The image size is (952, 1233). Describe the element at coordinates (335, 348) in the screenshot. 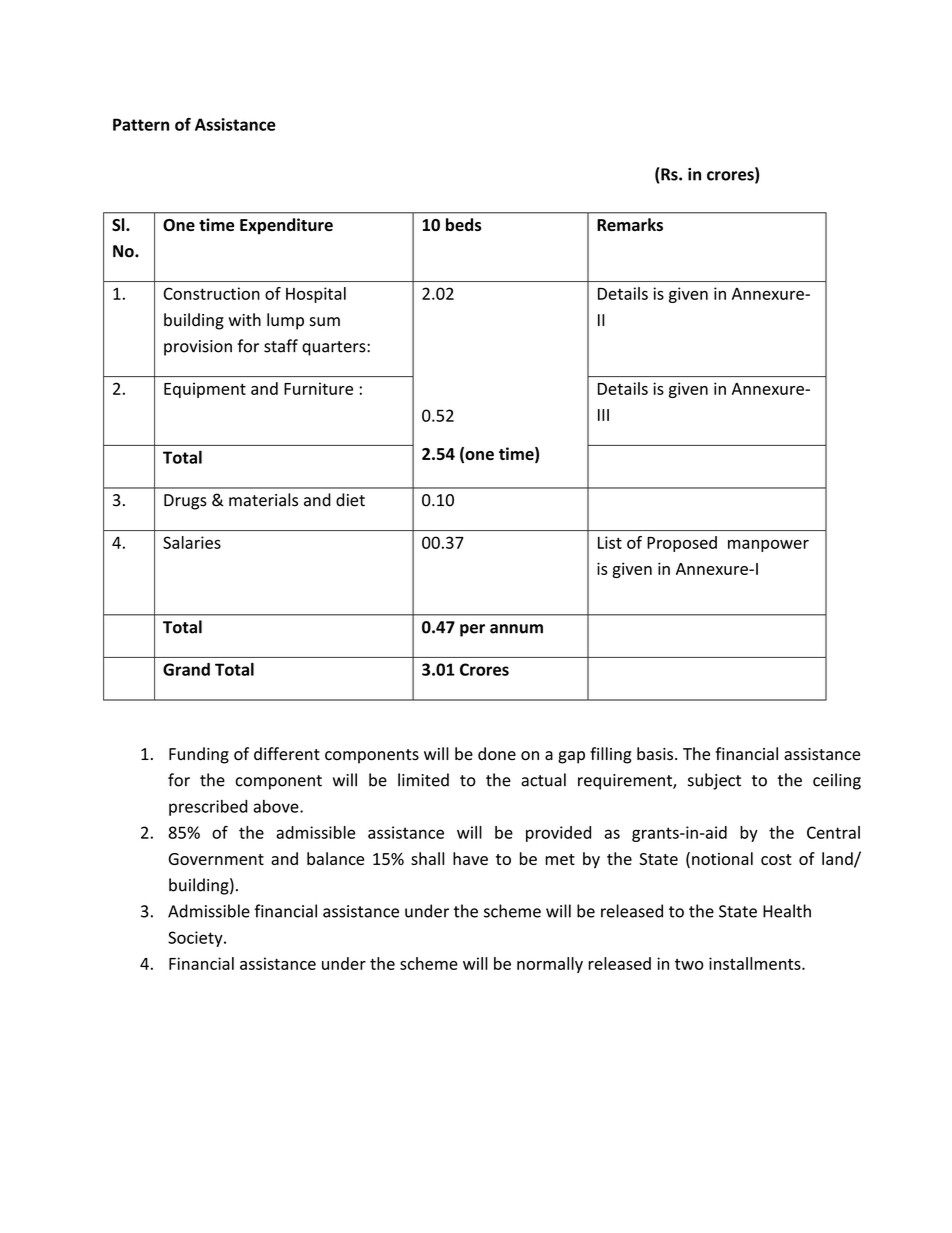

I see `quarters` at that location.
